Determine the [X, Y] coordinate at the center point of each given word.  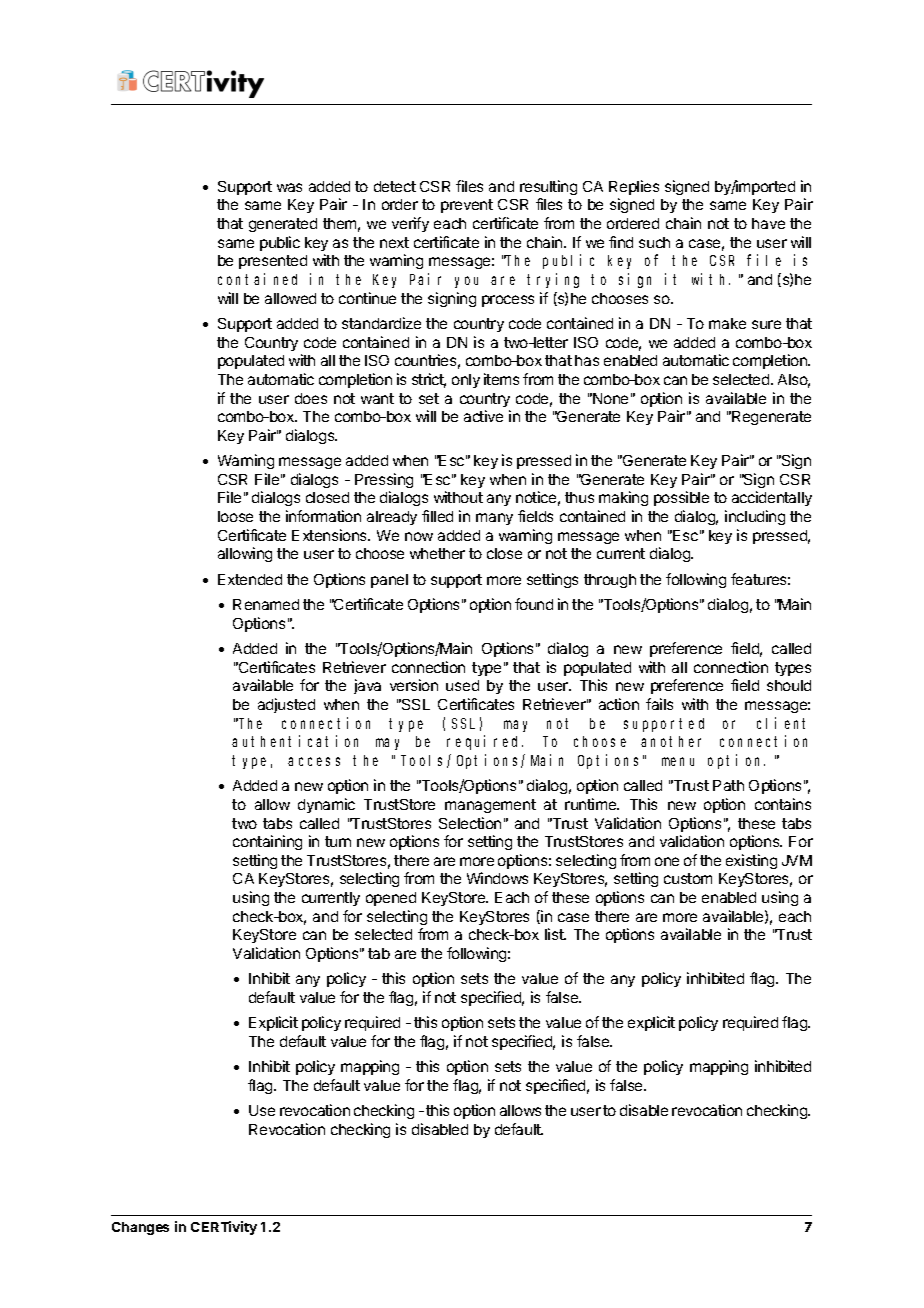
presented [273, 262]
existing [751, 861]
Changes [140, 1228]
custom [688, 878]
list [555, 934]
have [768, 223]
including [755, 517]
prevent [467, 206]
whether [437, 553]
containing [267, 842]
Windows [497, 878]
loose [235, 516]
